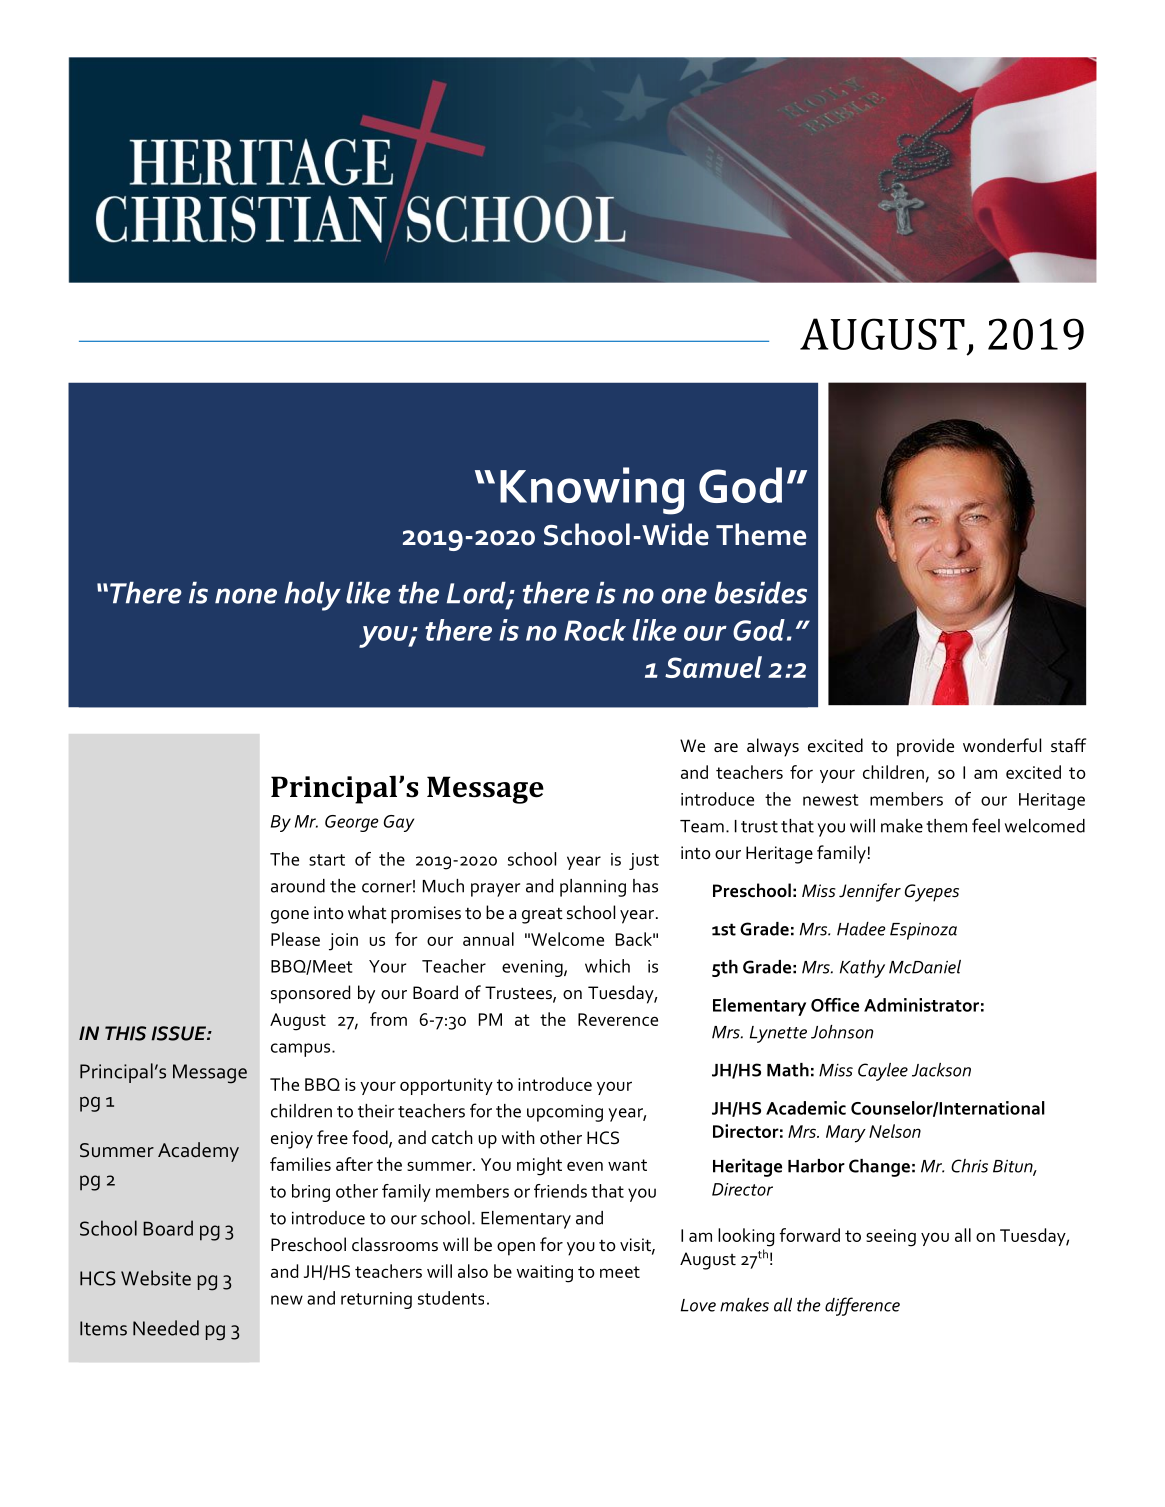 The height and width of the screenshot is (1507, 1165). What do you see at coordinates (592, 491) in the screenshot?
I see `Knowing` at bounding box center [592, 491].
